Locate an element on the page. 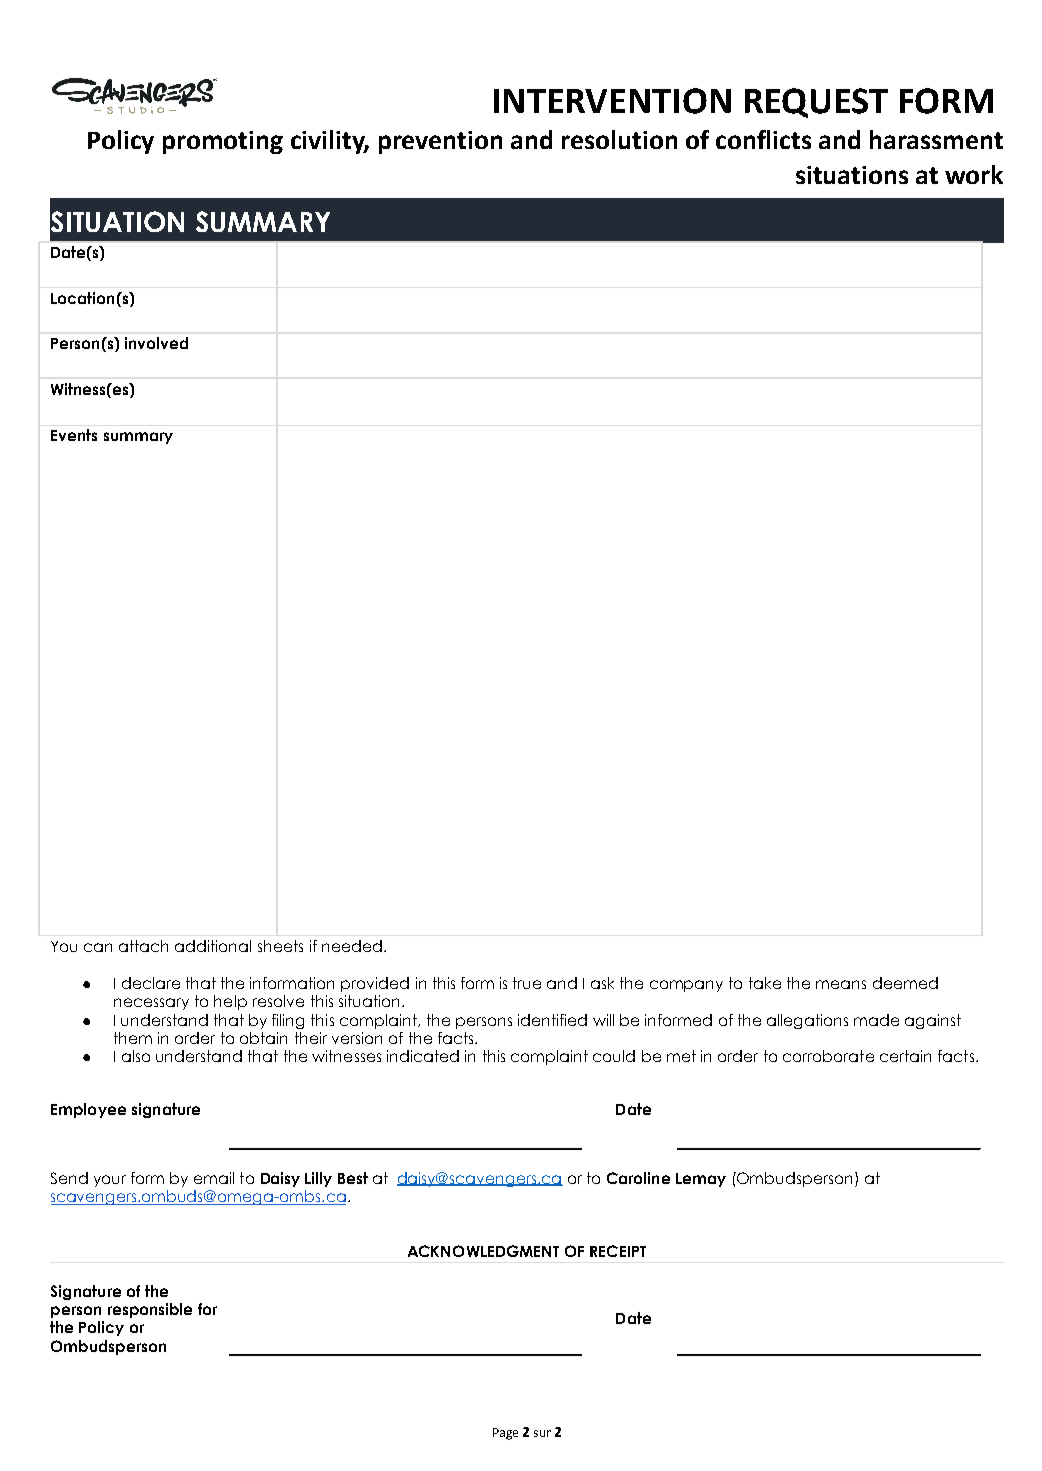  RECEIPT is located at coordinates (618, 1251).
